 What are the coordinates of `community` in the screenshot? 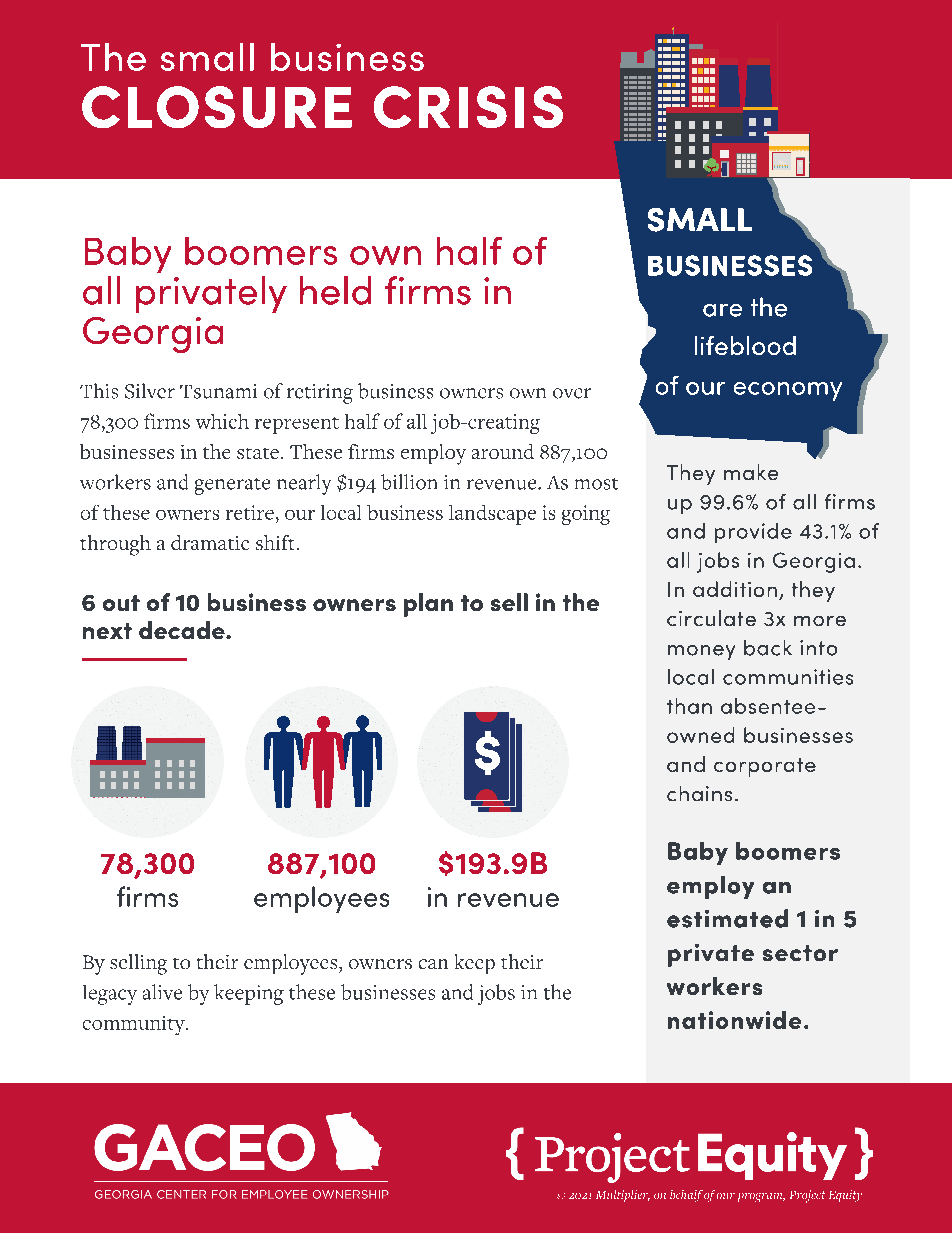 It's located at (135, 1025).
